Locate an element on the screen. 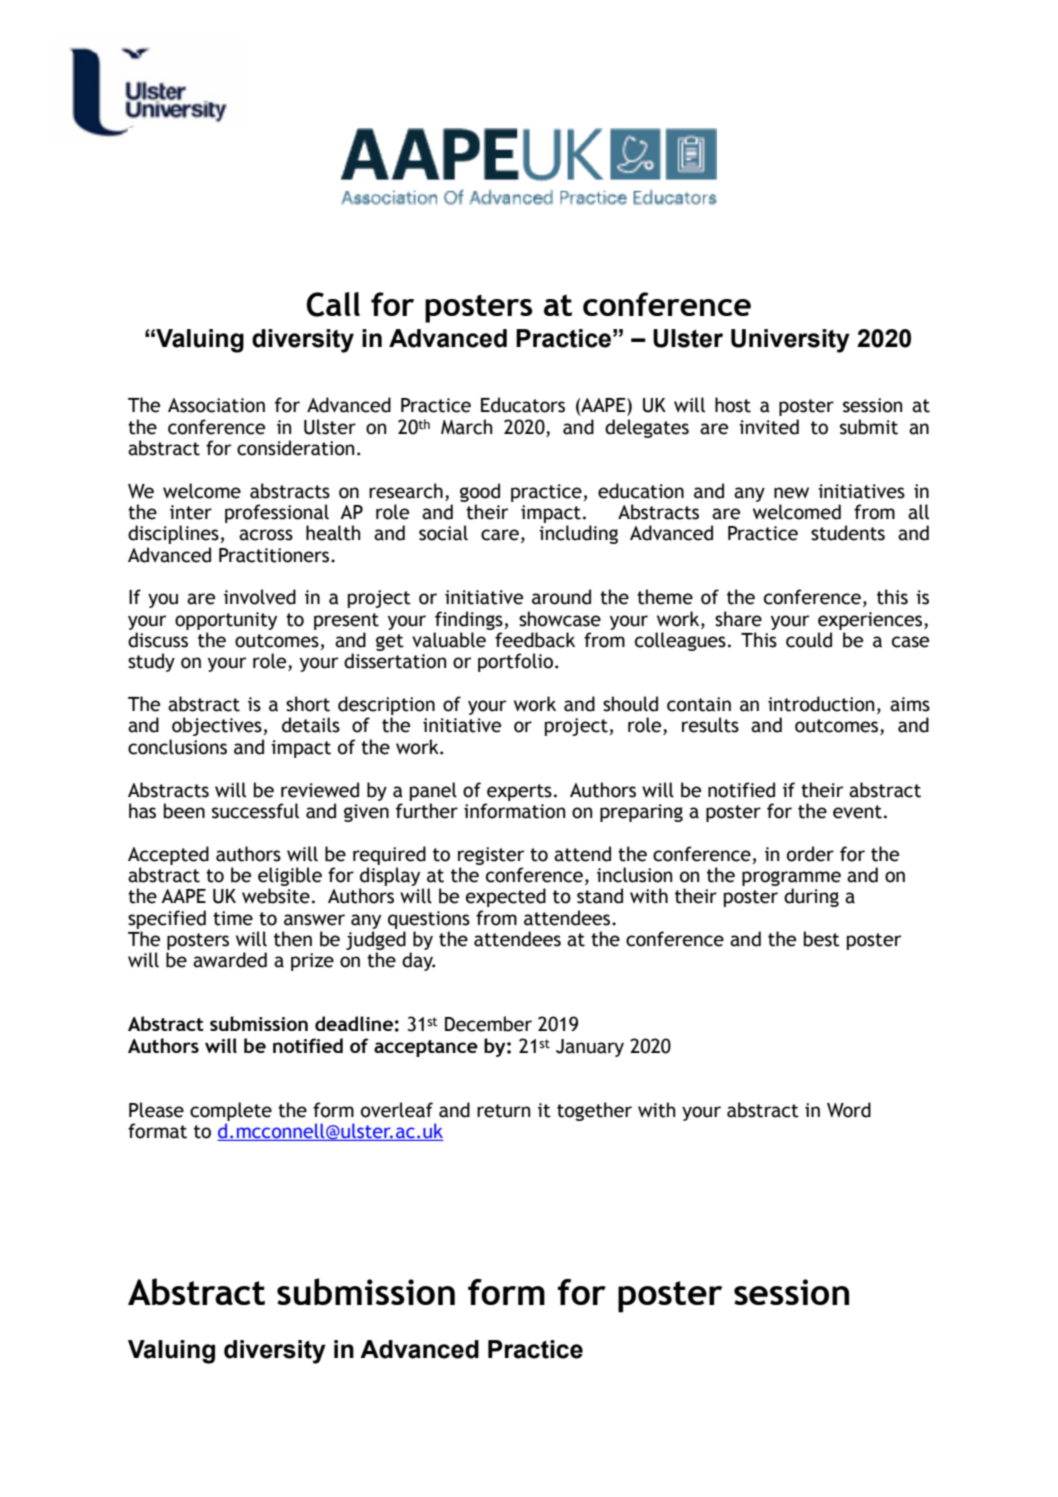 The height and width of the screenshot is (1497, 1058). order is located at coordinates (810, 854).
